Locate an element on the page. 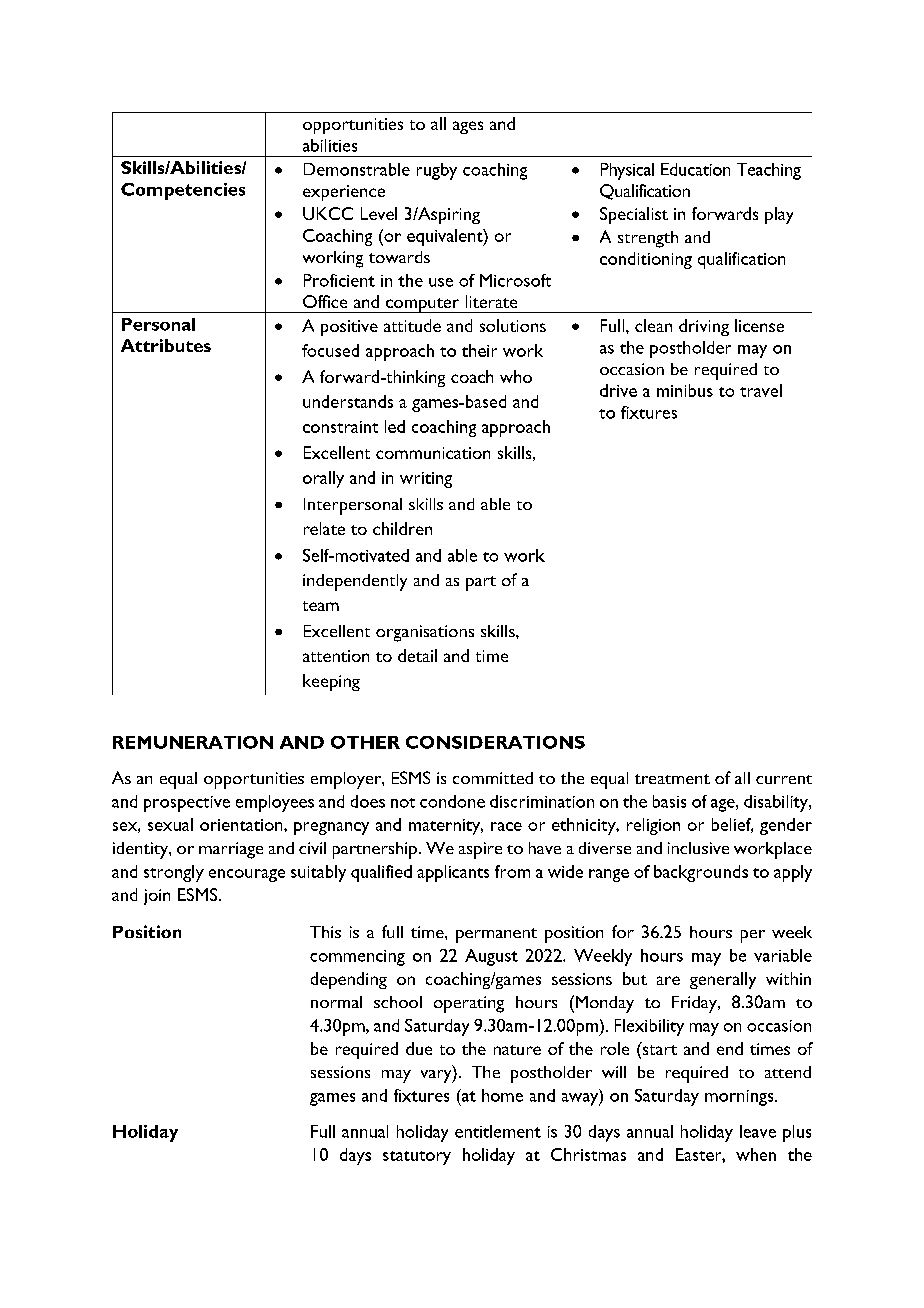 The height and width of the document is (1308, 924). REMUNERATION is located at coordinates (193, 742).
